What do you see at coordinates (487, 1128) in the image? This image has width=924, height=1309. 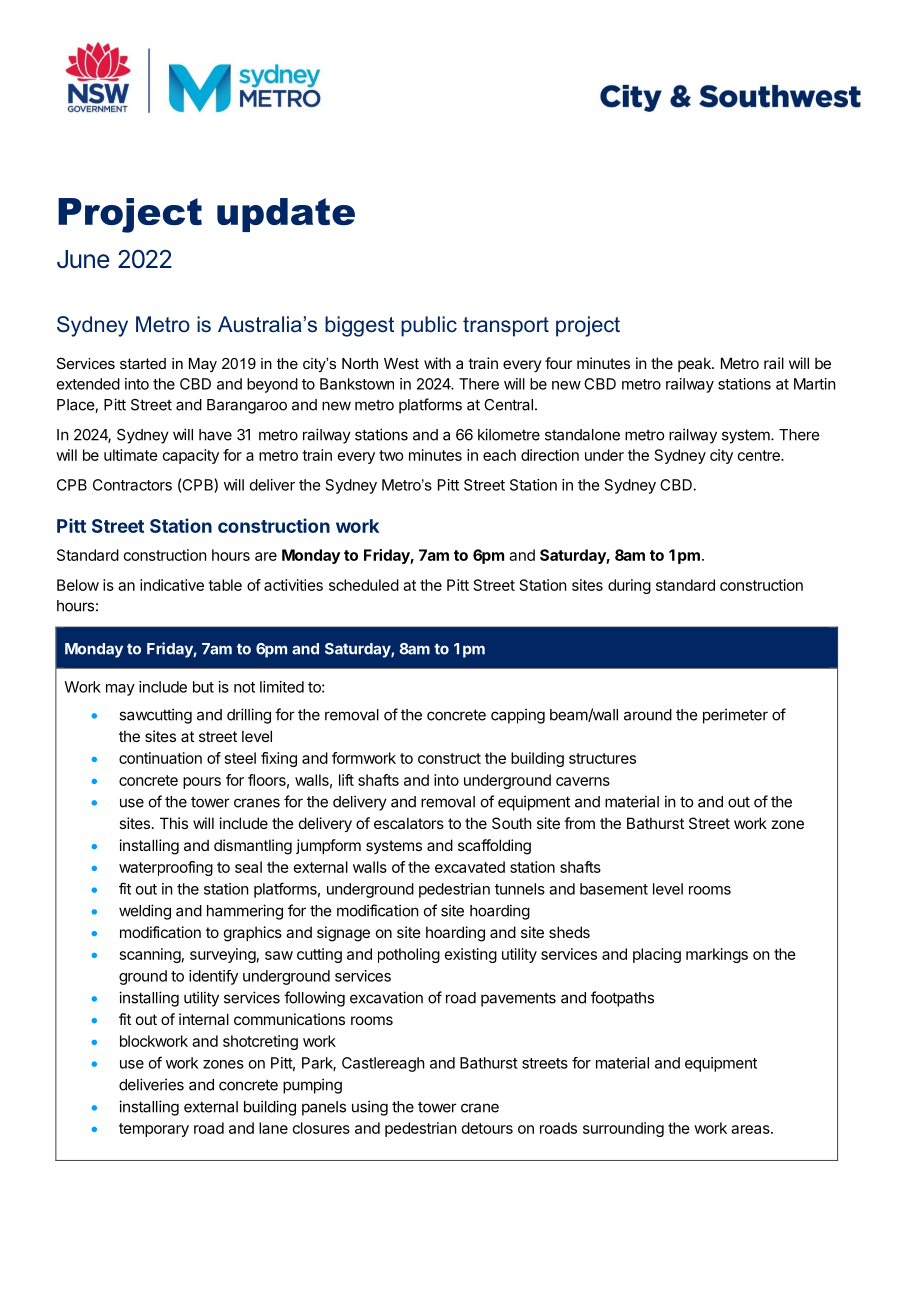 I see `detours` at bounding box center [487, 1128].
